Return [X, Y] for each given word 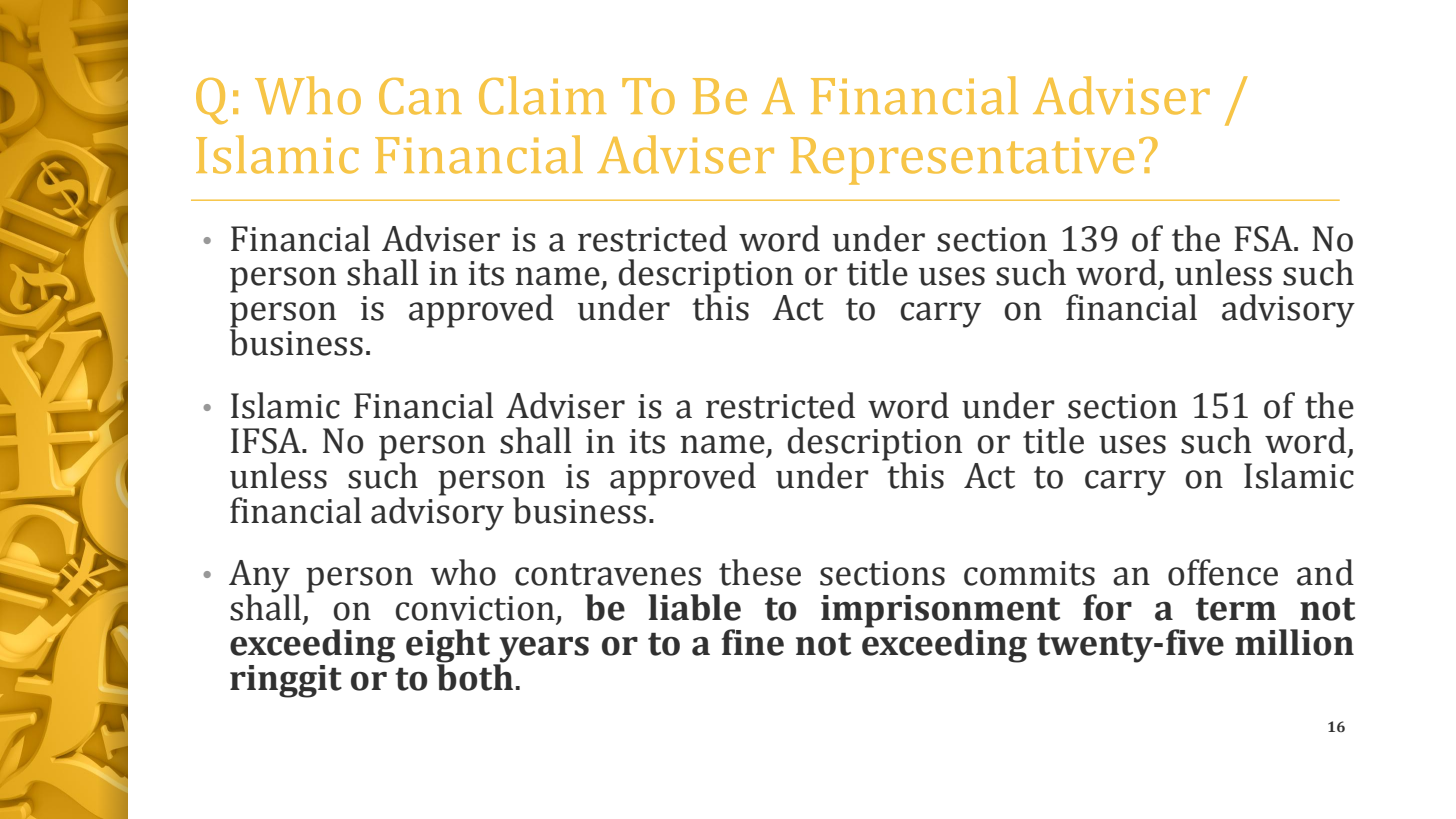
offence [1223, 572]
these [760, 572]
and [1325, 572]
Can [420, 96]
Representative [962, 161]
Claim [542, 95]
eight [448, 647]
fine [753, 642]
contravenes [608, 574]
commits [1029, 573]
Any [259, 577]
